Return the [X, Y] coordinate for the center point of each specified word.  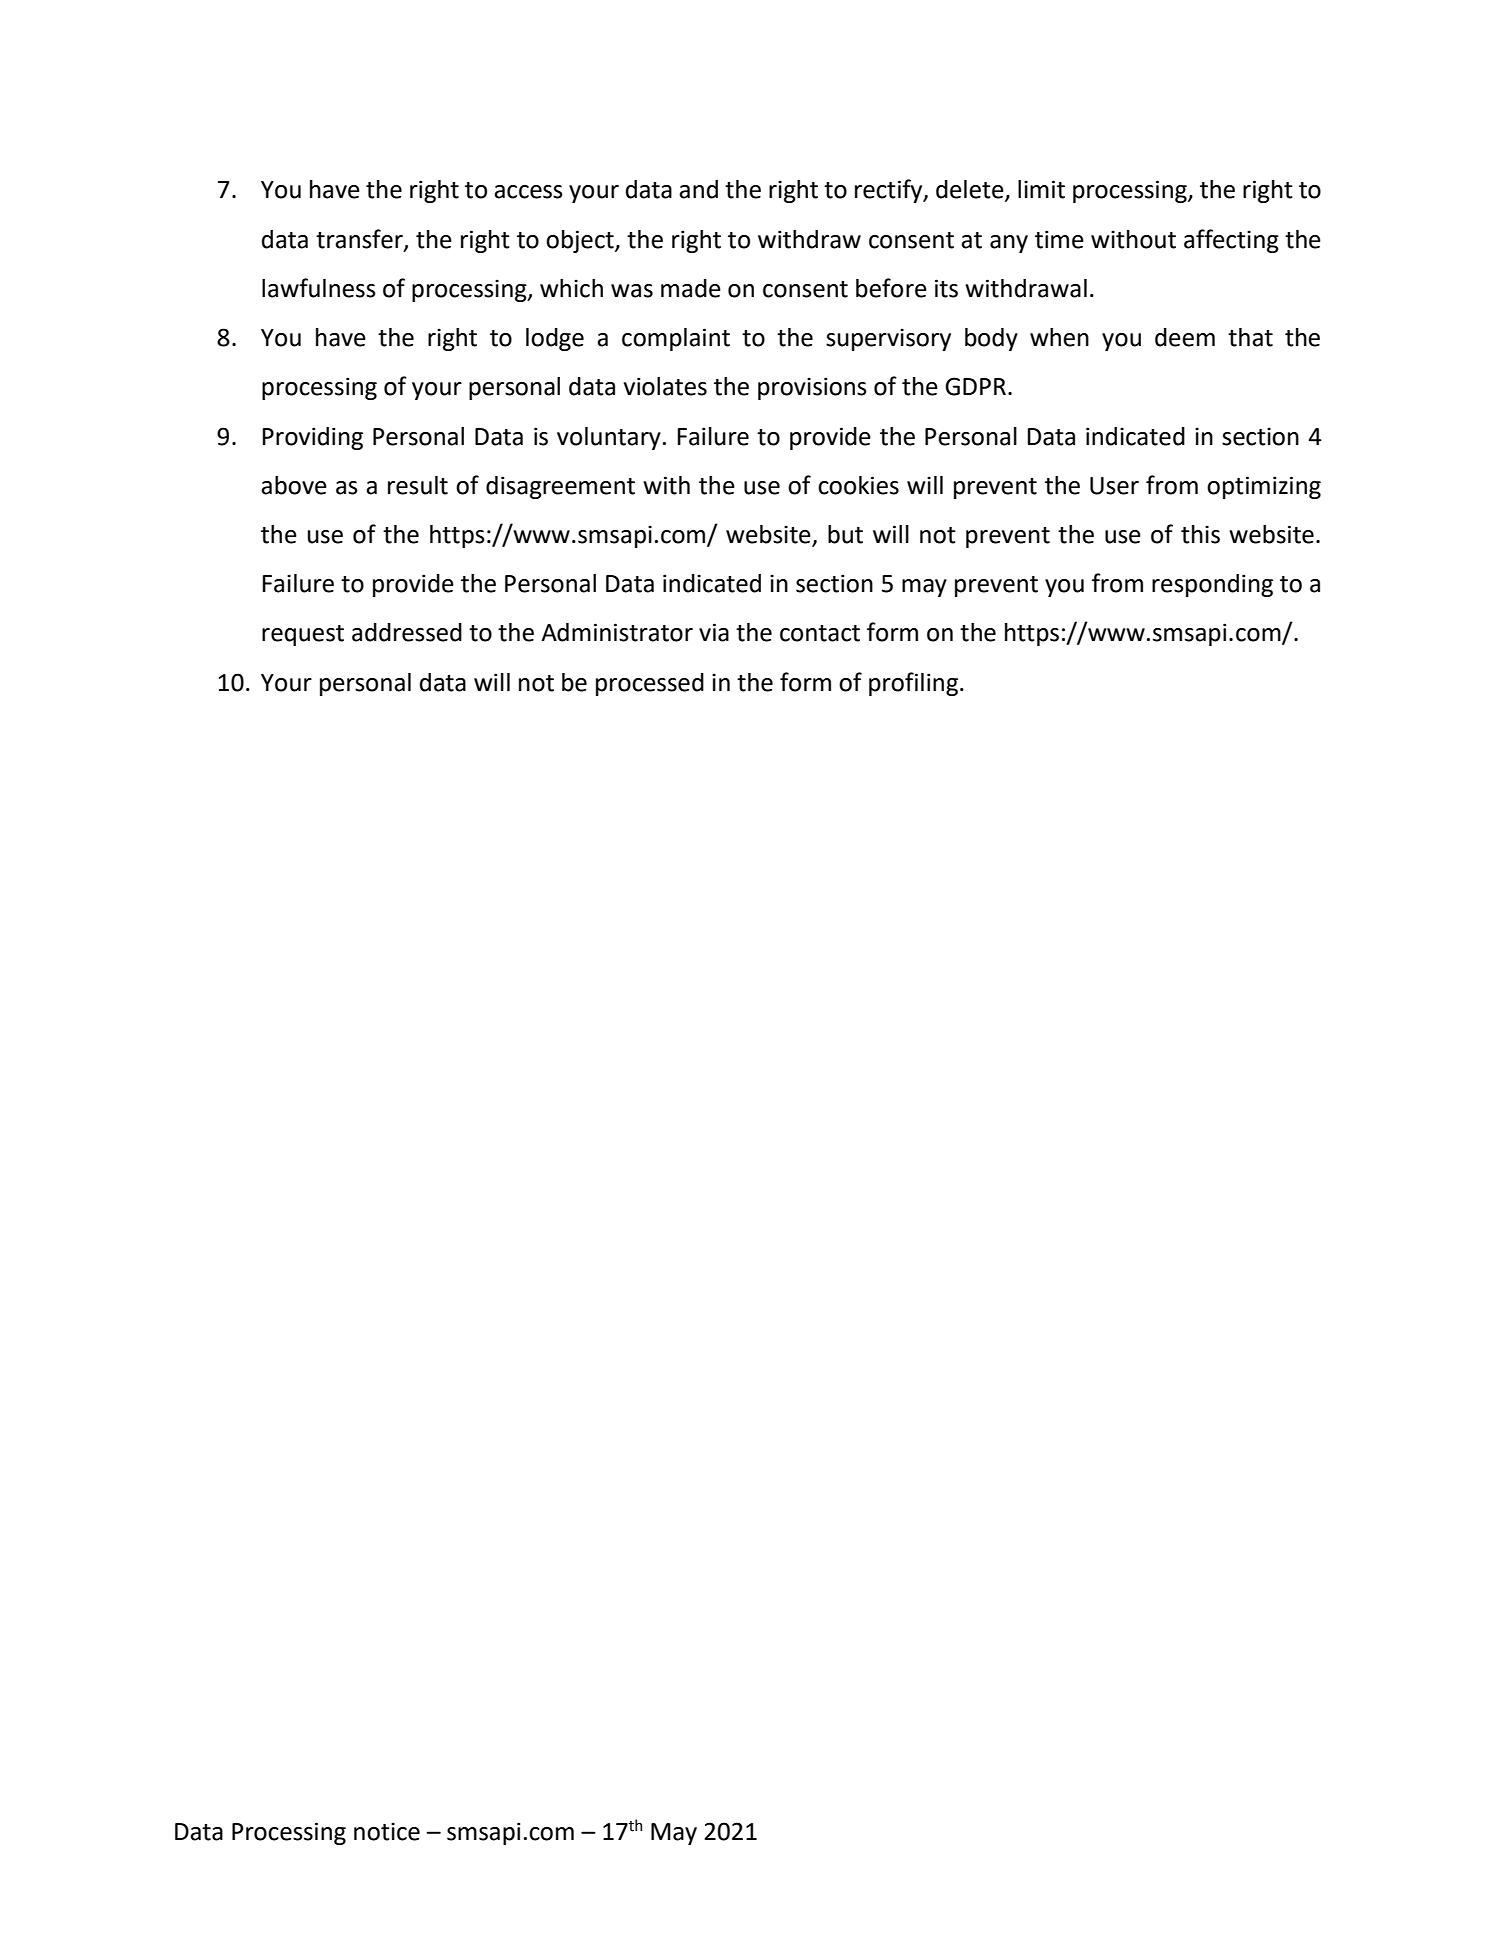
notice [387, 1831]
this [1200, 534]
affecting [1231, 241]
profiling [913, 684]
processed [650, 684]
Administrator [617, 632]
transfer [360, 239]
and [698, 189]
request [303, 635]
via [714, 632]
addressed [407, 632]
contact [820, 633]
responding [1212, 585]
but [845, 534]
